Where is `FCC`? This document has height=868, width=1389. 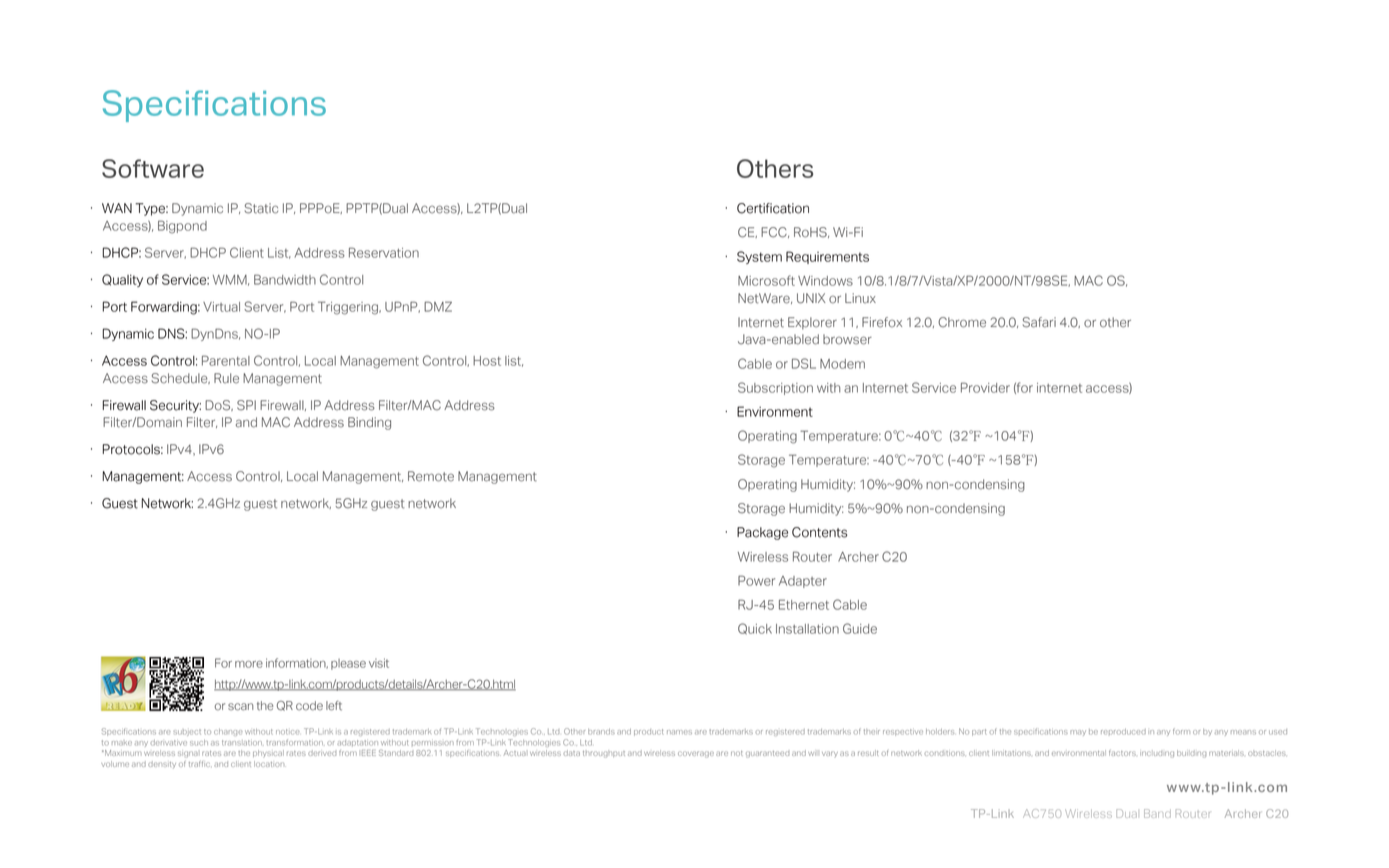
FCC is located at coordinates (775, 232).
